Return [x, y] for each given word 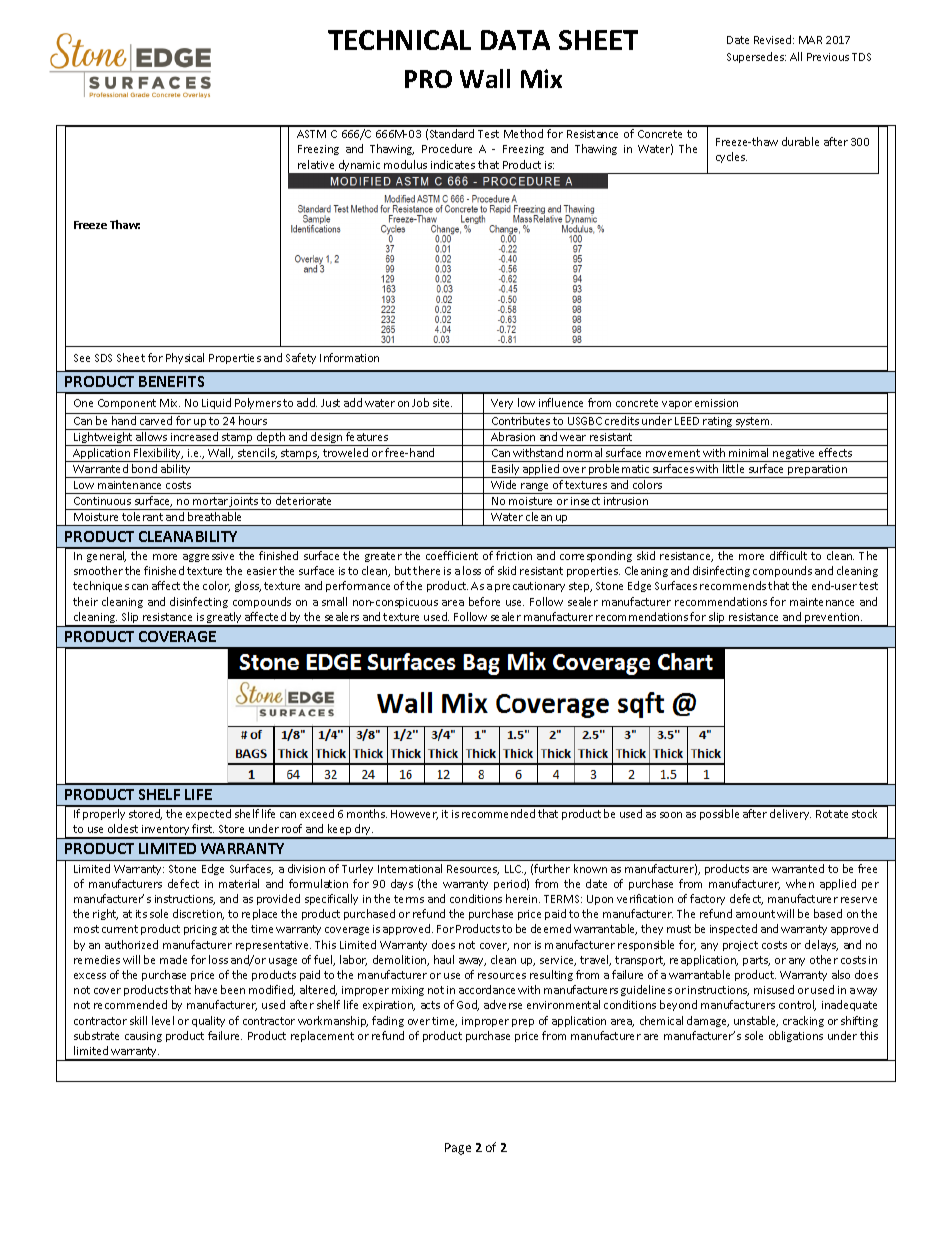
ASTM [311, 134]
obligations [796, 1036]
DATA [515, 40]
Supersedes [756, 57]
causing [143, 1037]
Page [458, 1149]
